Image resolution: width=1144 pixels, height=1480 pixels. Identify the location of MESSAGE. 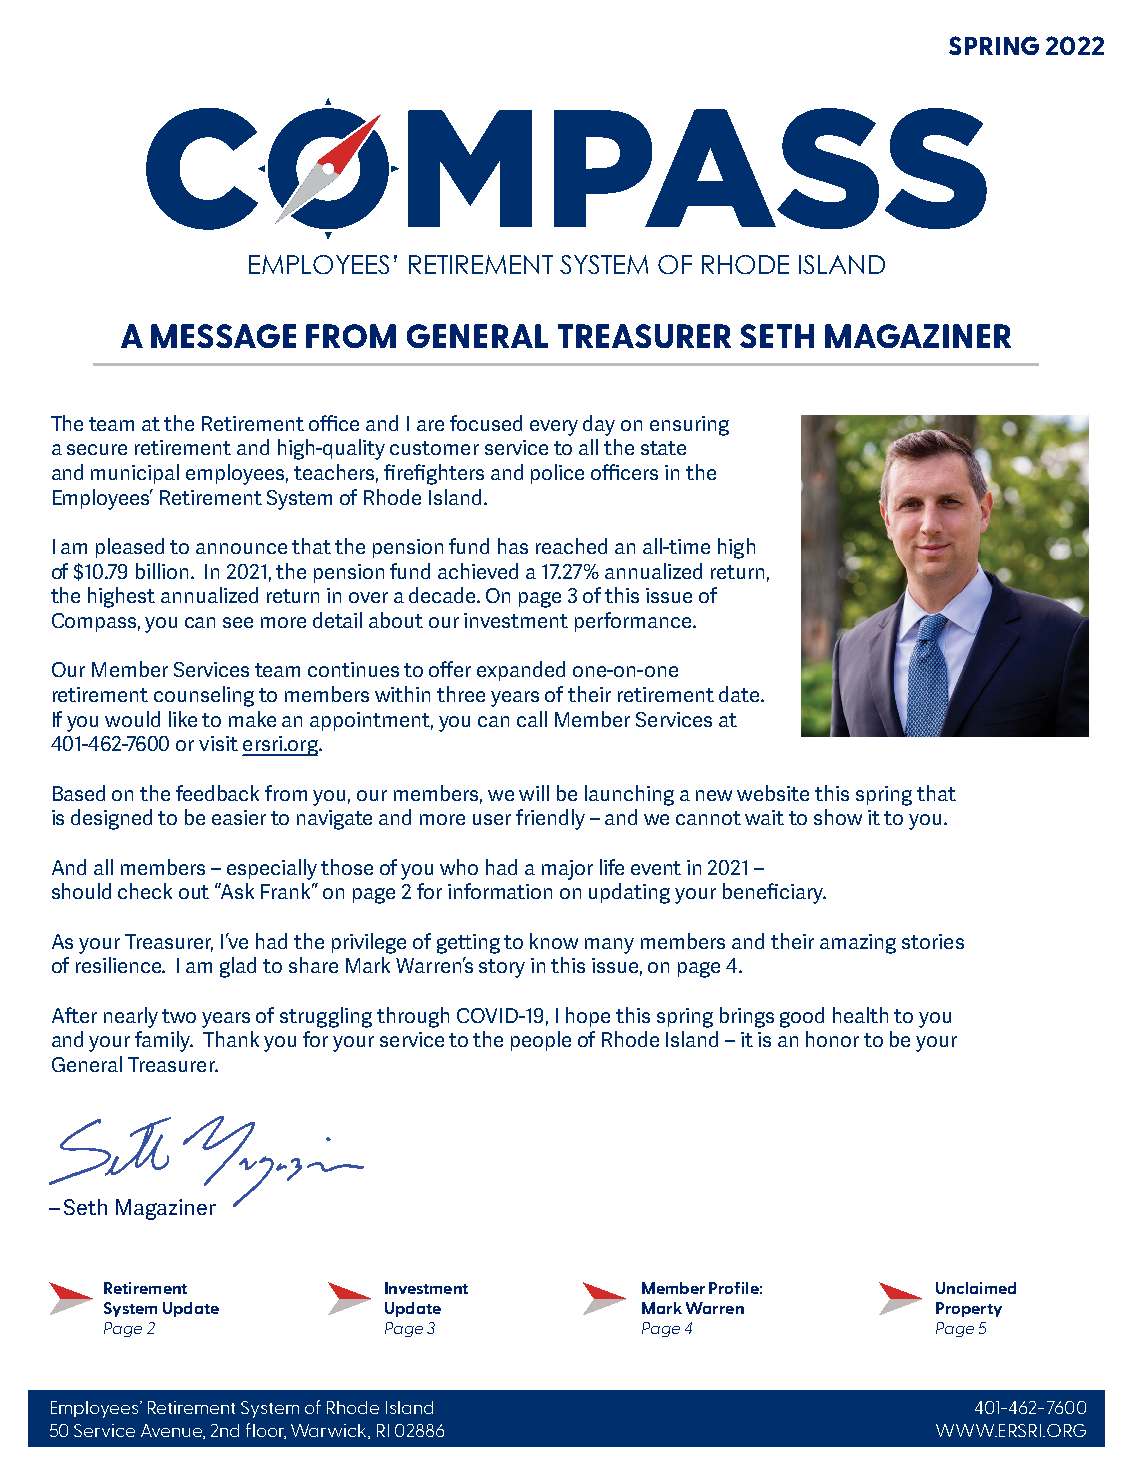
(223, 336).
